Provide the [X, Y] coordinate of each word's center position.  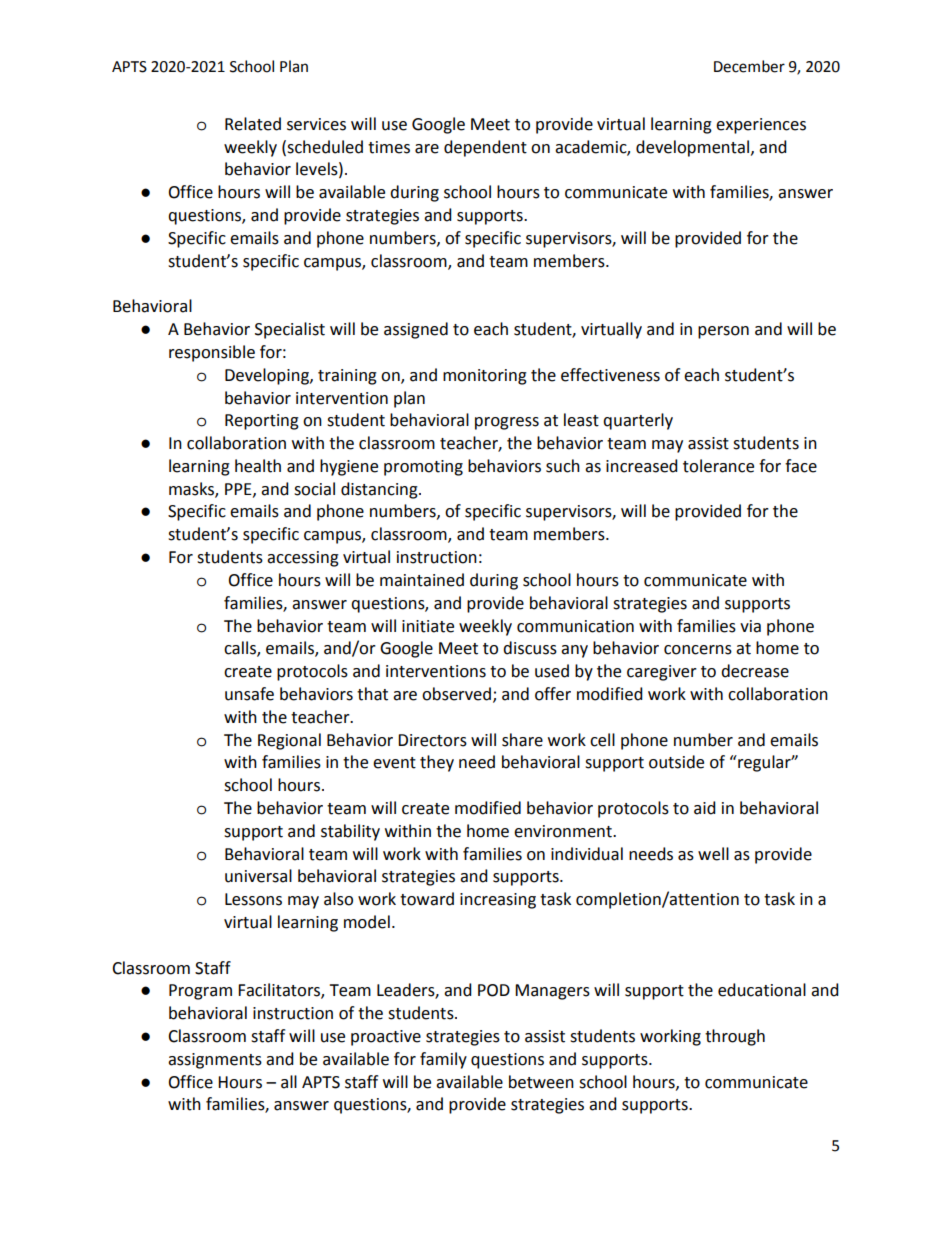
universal [258, 876]
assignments [215, 1061]
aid [705, 808]
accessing [303, 559]
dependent [485, 148]
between [541, 1082]
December [749, 66]
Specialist [290, 330]
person [723, 332]
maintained [422, 580]
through [735, 1037]
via [750, 626]
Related [253, 124]
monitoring [485, 377]
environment [564, 831]
